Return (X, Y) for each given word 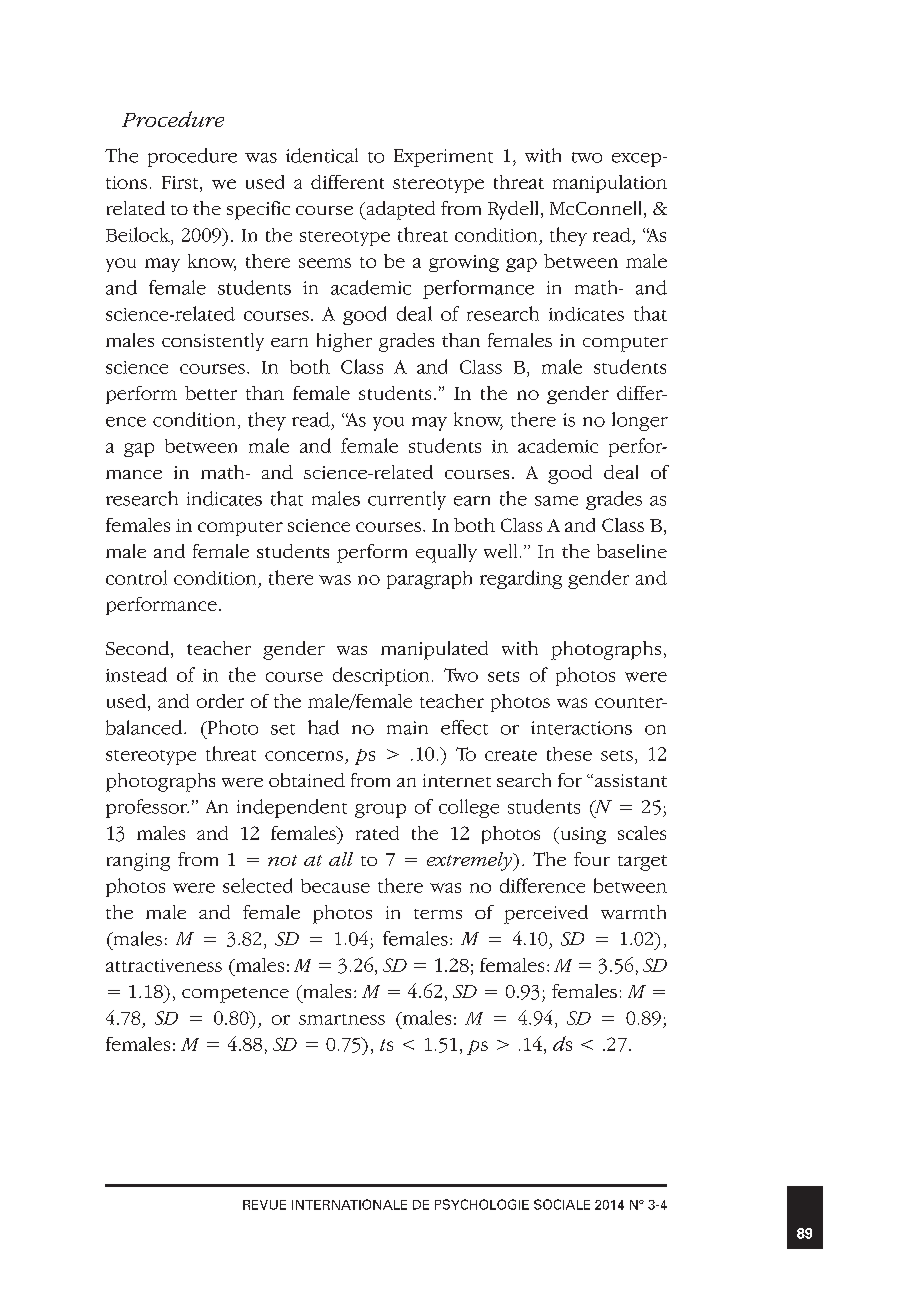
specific (258, 210)
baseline (632, 551)
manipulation (610, 184)
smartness (342, 1019)
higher (344, 342)
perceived (546, 914)
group (380, 811)
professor (147, 808)
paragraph (429, 580)
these (569, 754)
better (211, 393)
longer (640, 421)
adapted (399, 210)
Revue (264, 1205)
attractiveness (164, 965)
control (136, 577)
